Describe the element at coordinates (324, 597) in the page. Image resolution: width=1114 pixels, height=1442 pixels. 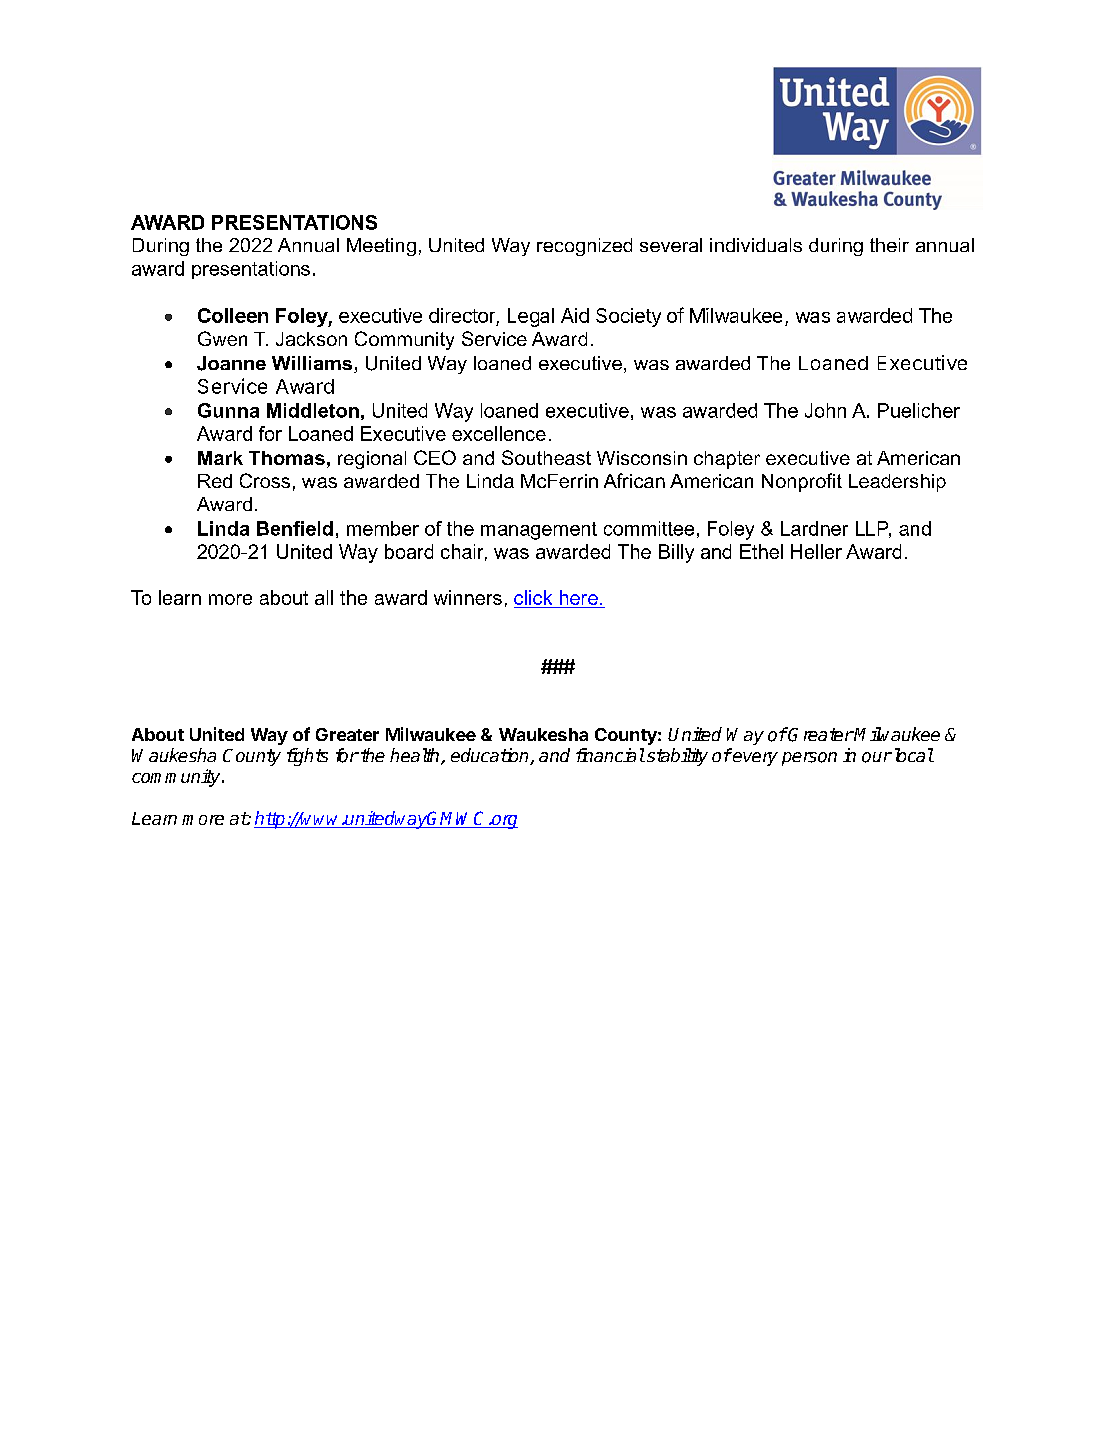
I see `all` at that location.
